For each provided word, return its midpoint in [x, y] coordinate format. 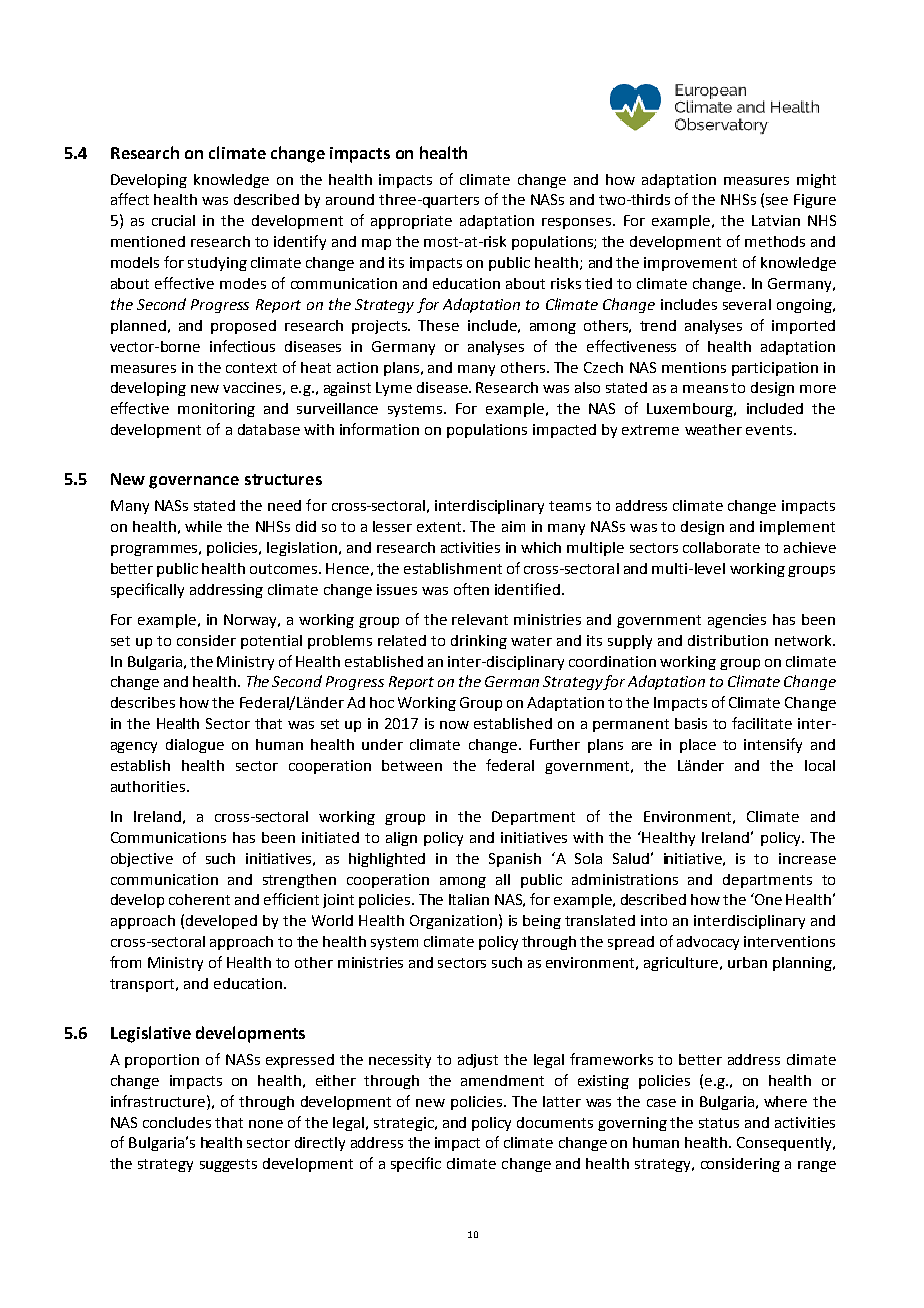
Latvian [776, 220]
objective [142, 860]
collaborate [721, 547]
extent [440, 527]
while [203, 526]
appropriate [411, 222]
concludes [177, 1122]
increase [807, 858]
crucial [173, 220]
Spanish [515, 860]
